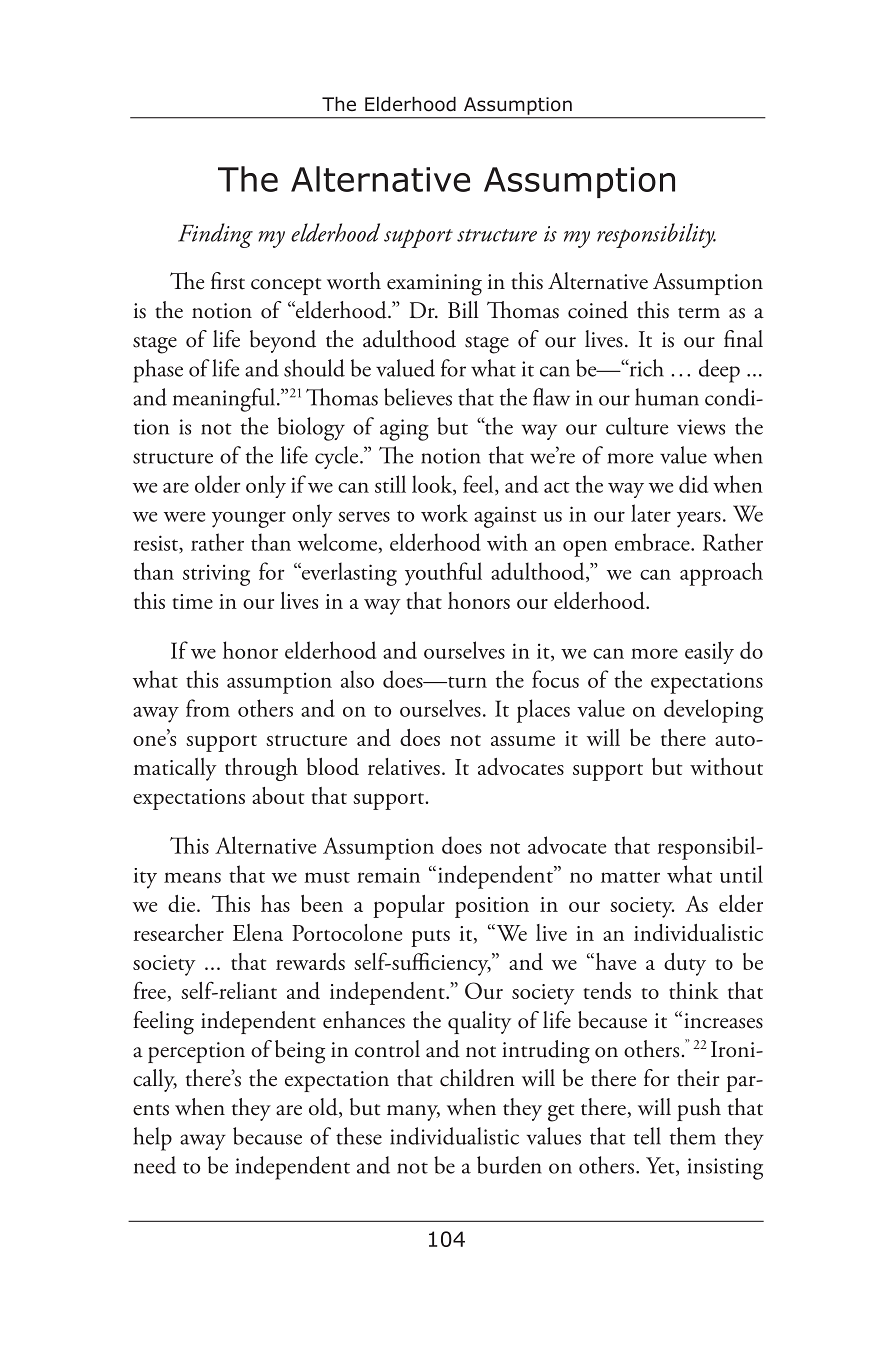 The height and width of the document is (1345, 896). I want to click on first, so click(228, 281).
